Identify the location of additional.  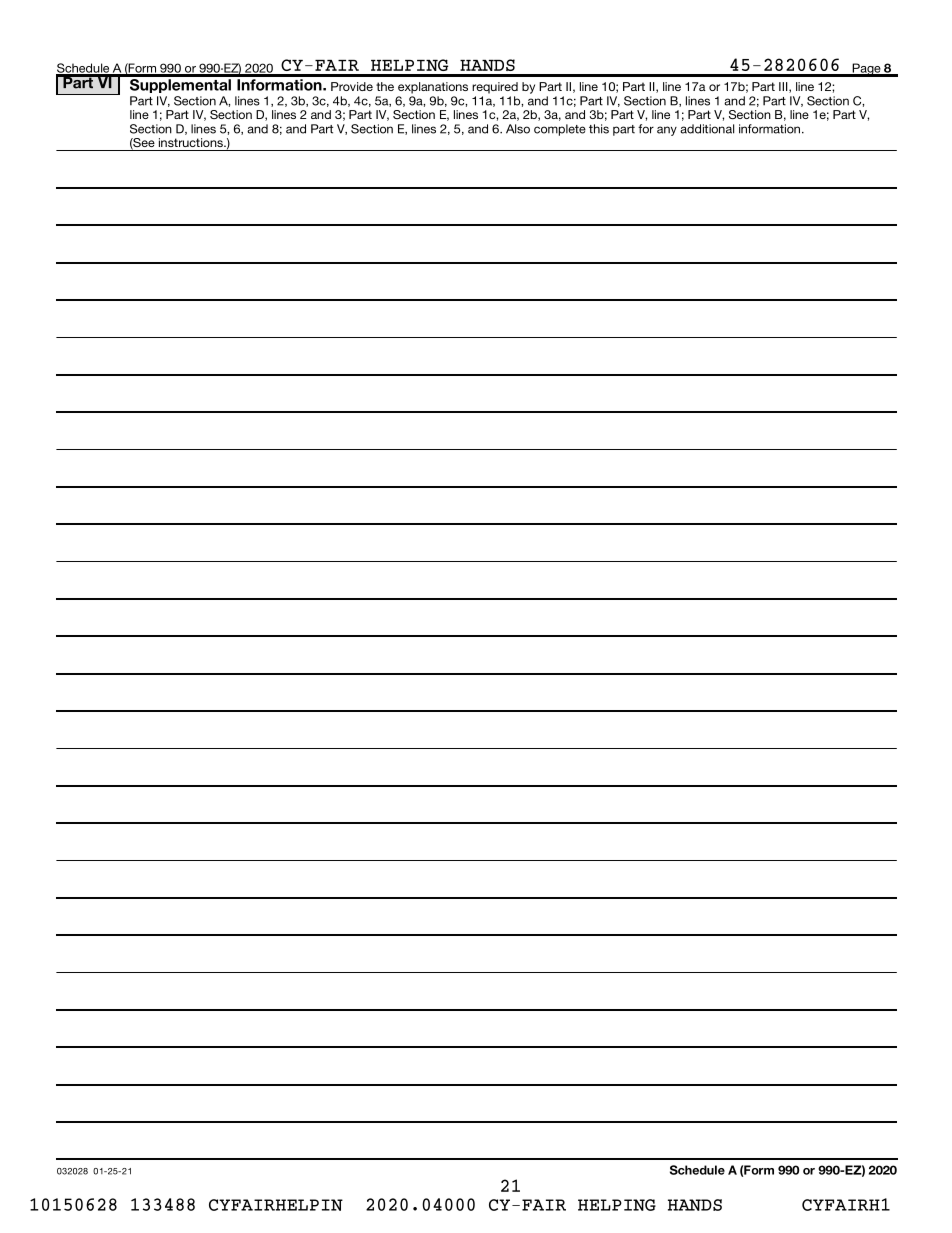
(707, 129).
